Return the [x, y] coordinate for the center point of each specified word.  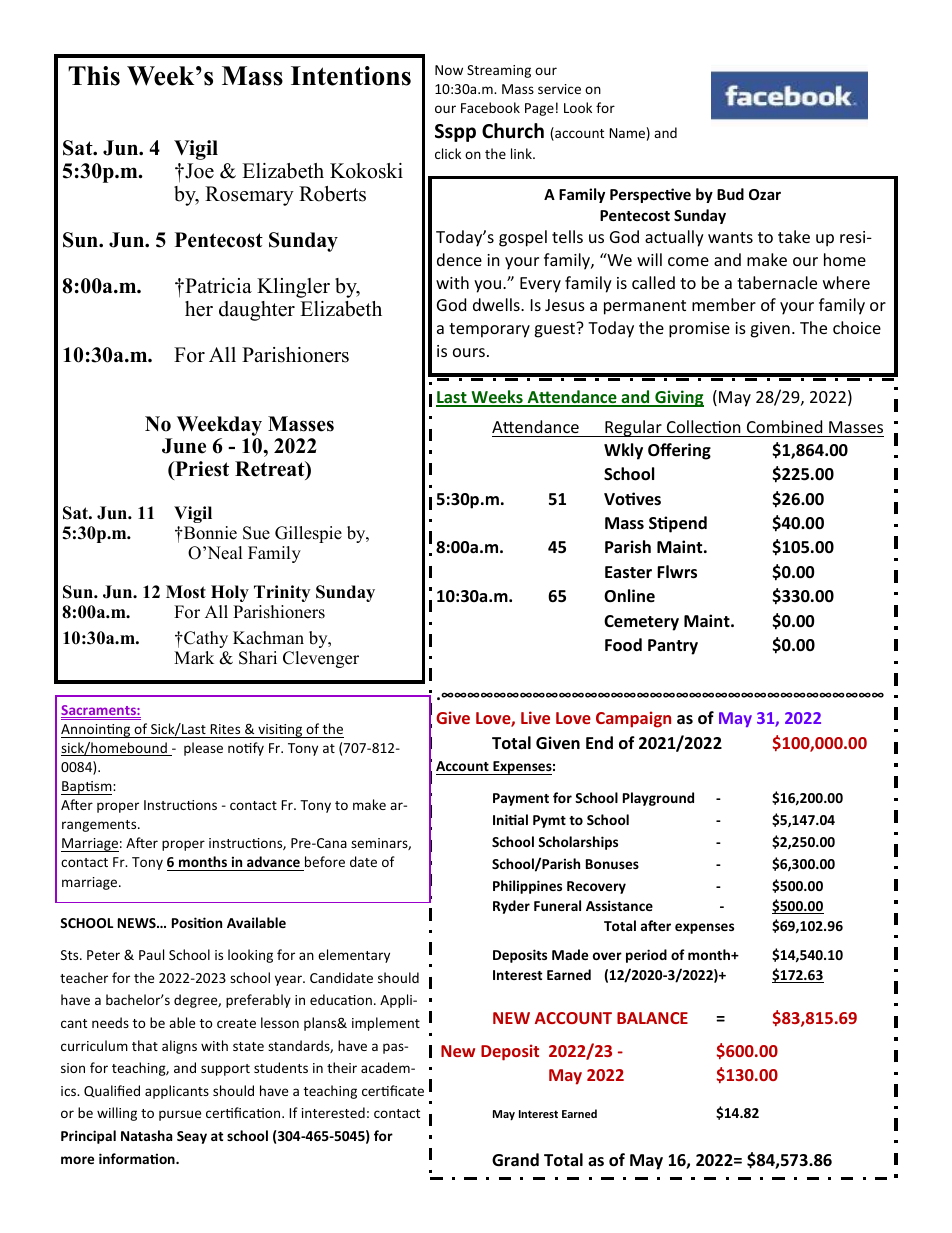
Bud [730, 194]
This [94, 76]
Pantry [673, 647]
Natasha [147, 1135]
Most [186, 592]
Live [535, 717]
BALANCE [652, 1018]
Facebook [490, 107]
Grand [515, 1159]
